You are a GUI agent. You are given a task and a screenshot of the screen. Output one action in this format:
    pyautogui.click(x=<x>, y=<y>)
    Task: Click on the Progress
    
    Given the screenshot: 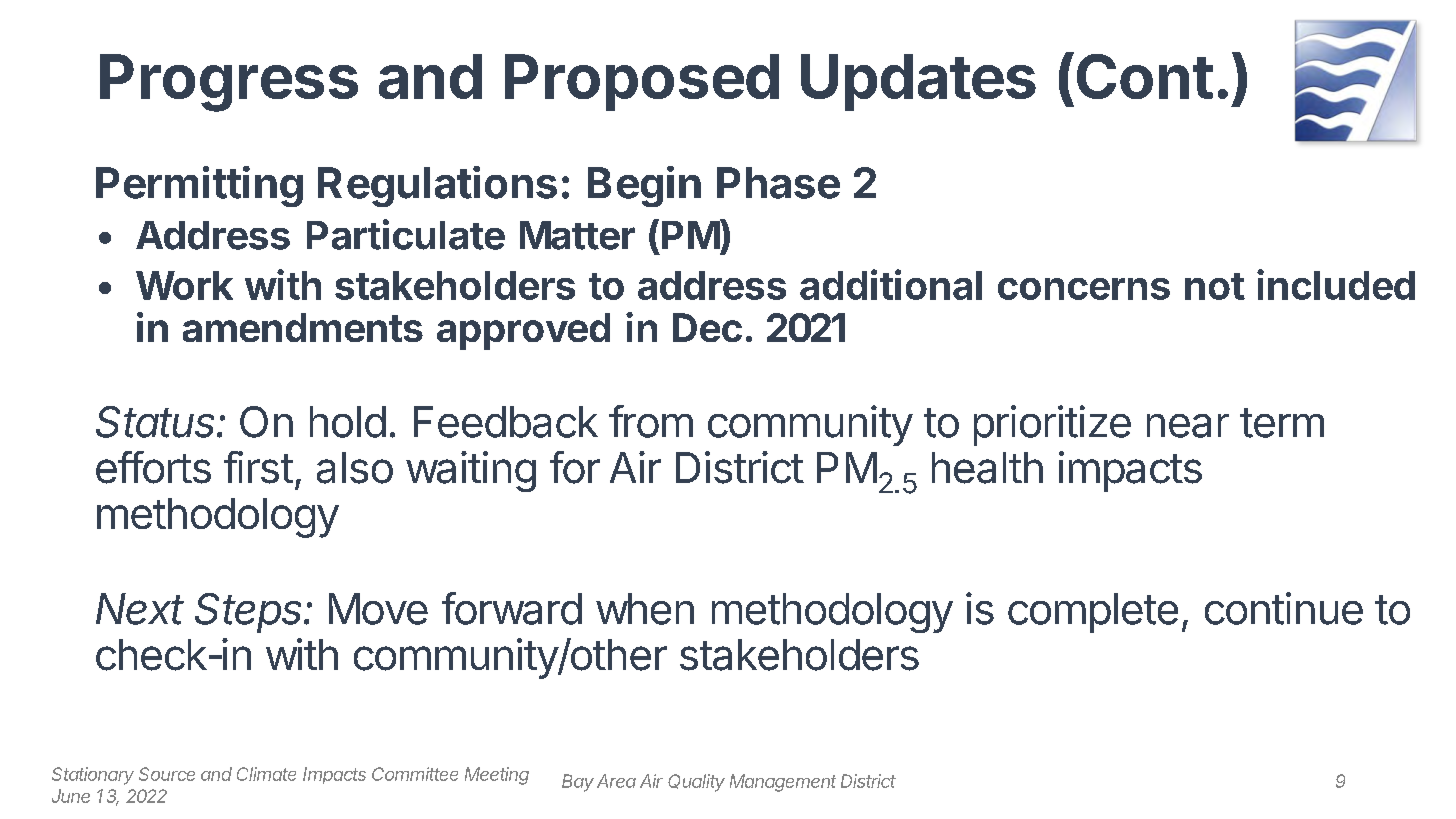 What is the action you would take?
    pyautogui.click(x=229, y=83)
